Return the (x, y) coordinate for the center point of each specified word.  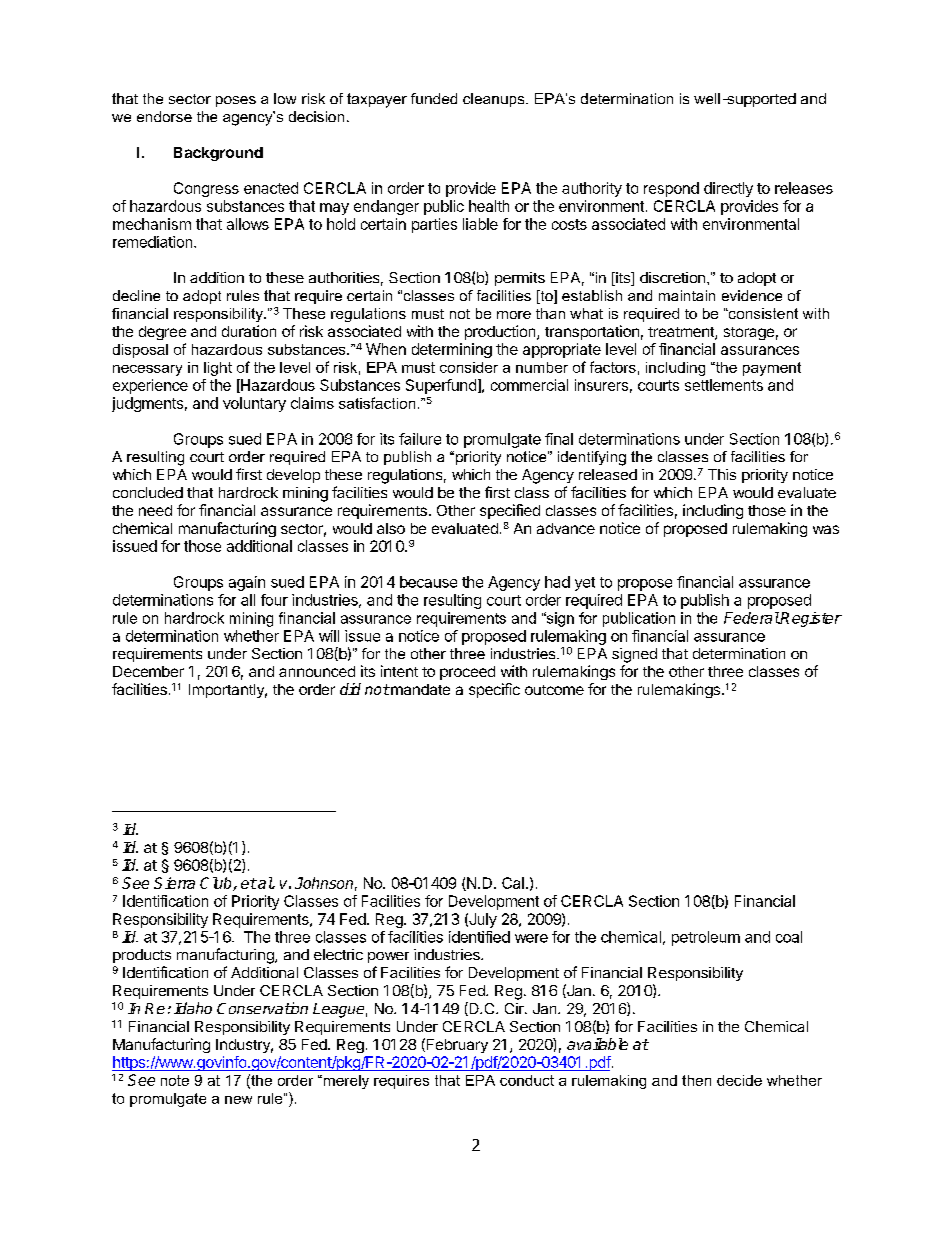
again (247, 583)
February (456, 1045)
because (428, 582)
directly (728, 189)
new (238, 1100)
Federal (752, 618)
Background (218, 154)
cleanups (495, 100)
